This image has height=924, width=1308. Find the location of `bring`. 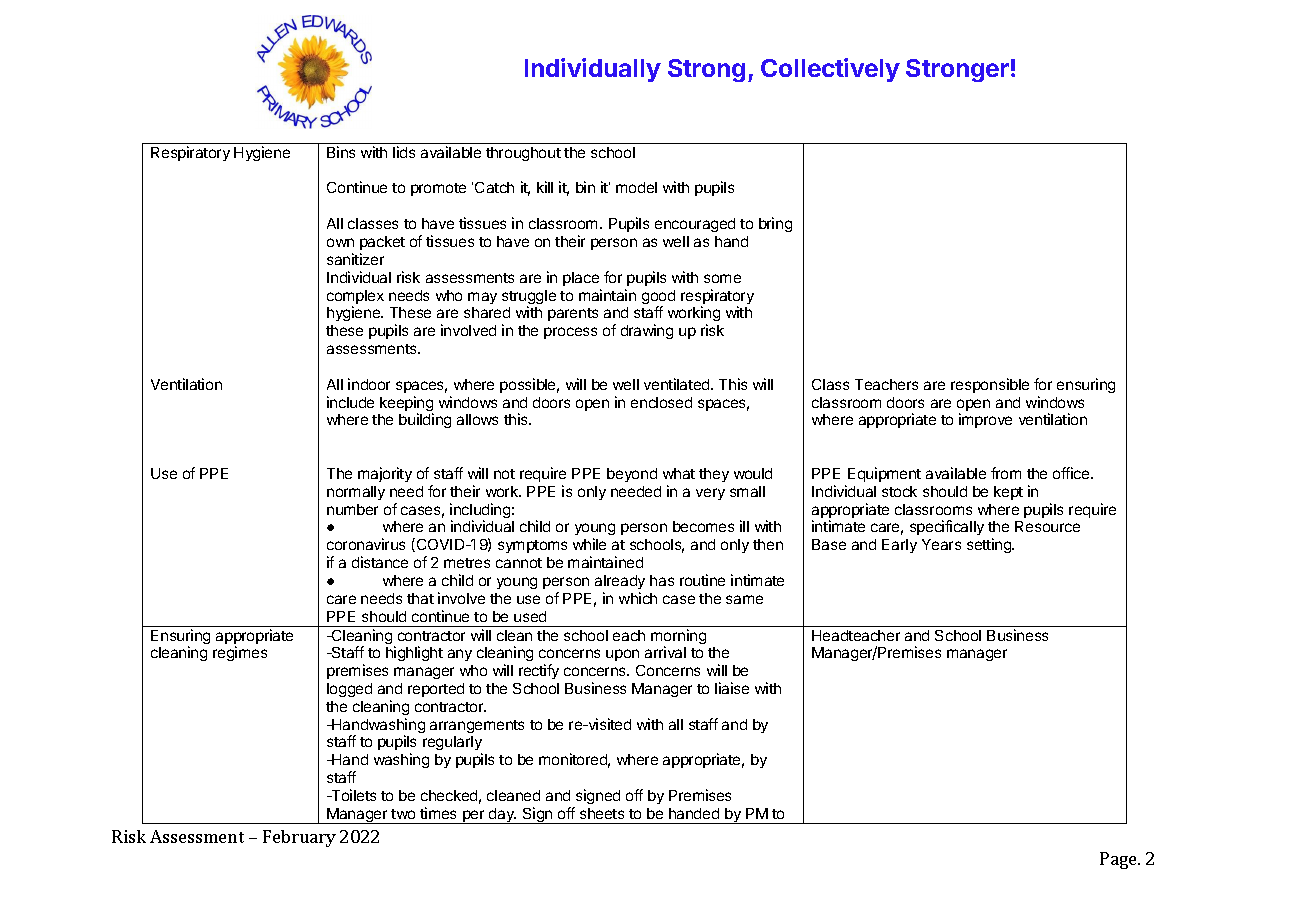

bring is located at coordinates (775, 224).
